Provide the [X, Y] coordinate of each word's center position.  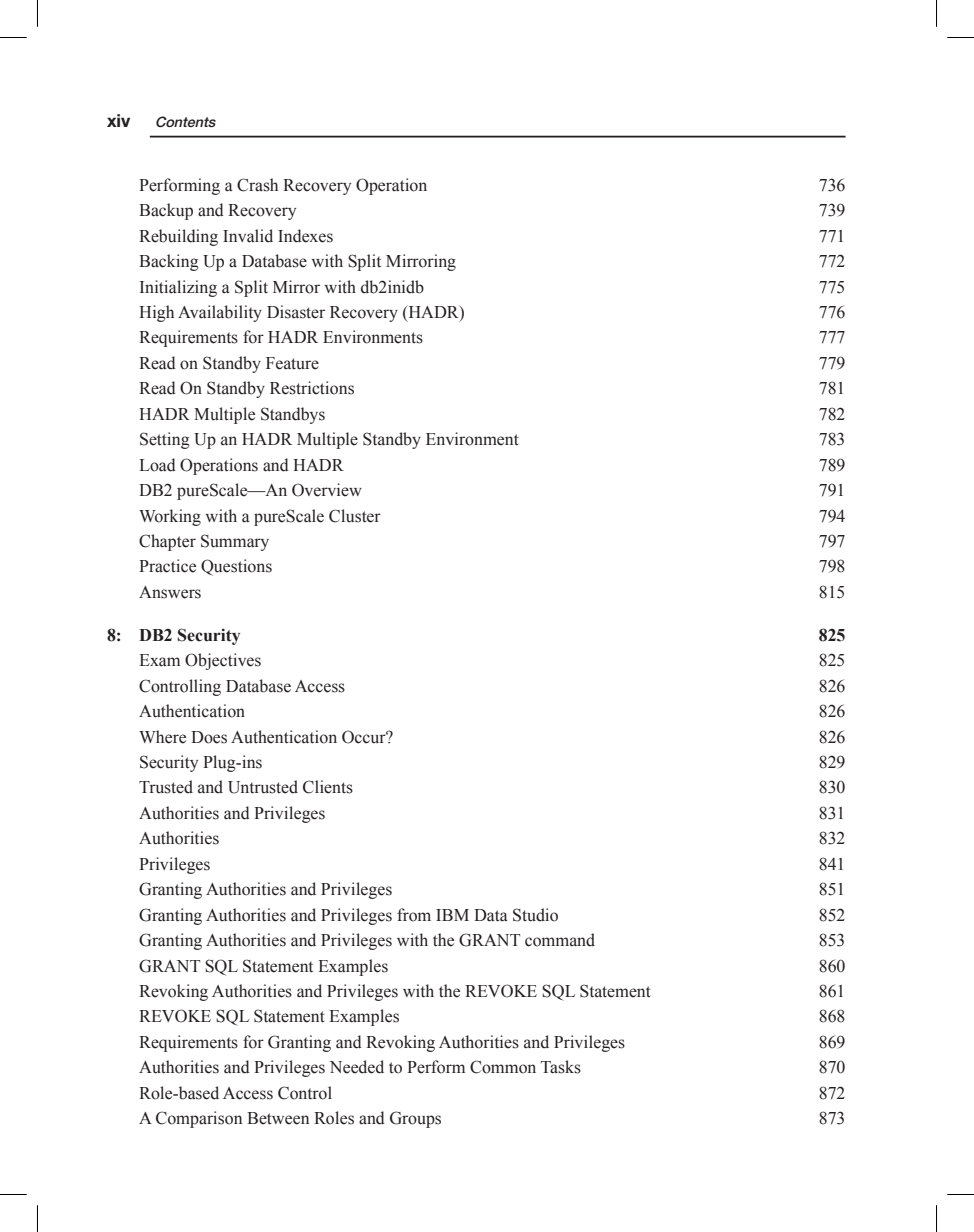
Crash [257, 185]
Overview [327, 490]
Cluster [355, 516]
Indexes [305, 236]
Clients [328, 787]
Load [157, 465]
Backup [166, 211]
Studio [535, 915]
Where [162, 737]
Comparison [199, 1119]
